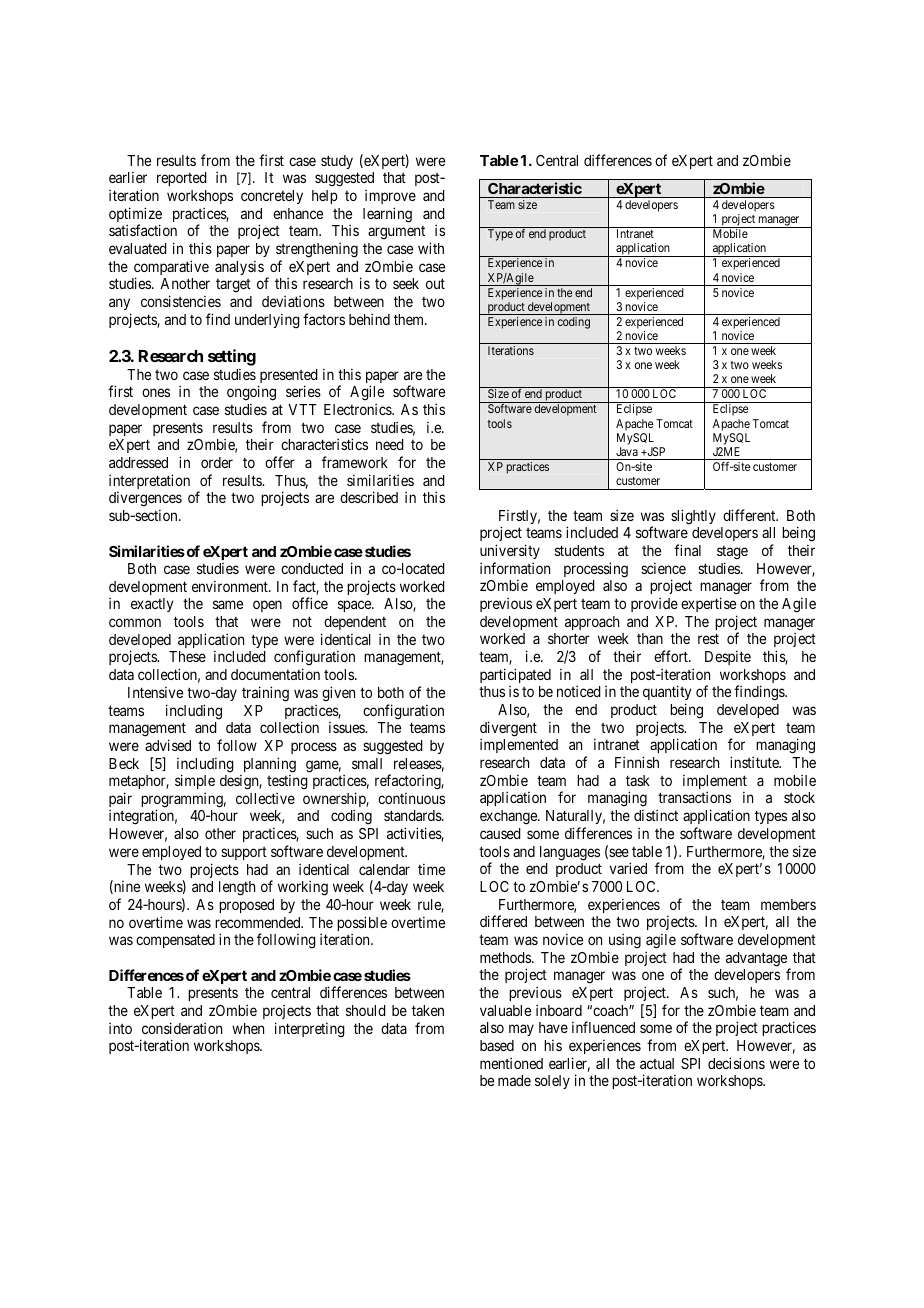 Image resolution: width=924 pixels, height=1308 pixels. I want to click on information, so click(515, 568).
